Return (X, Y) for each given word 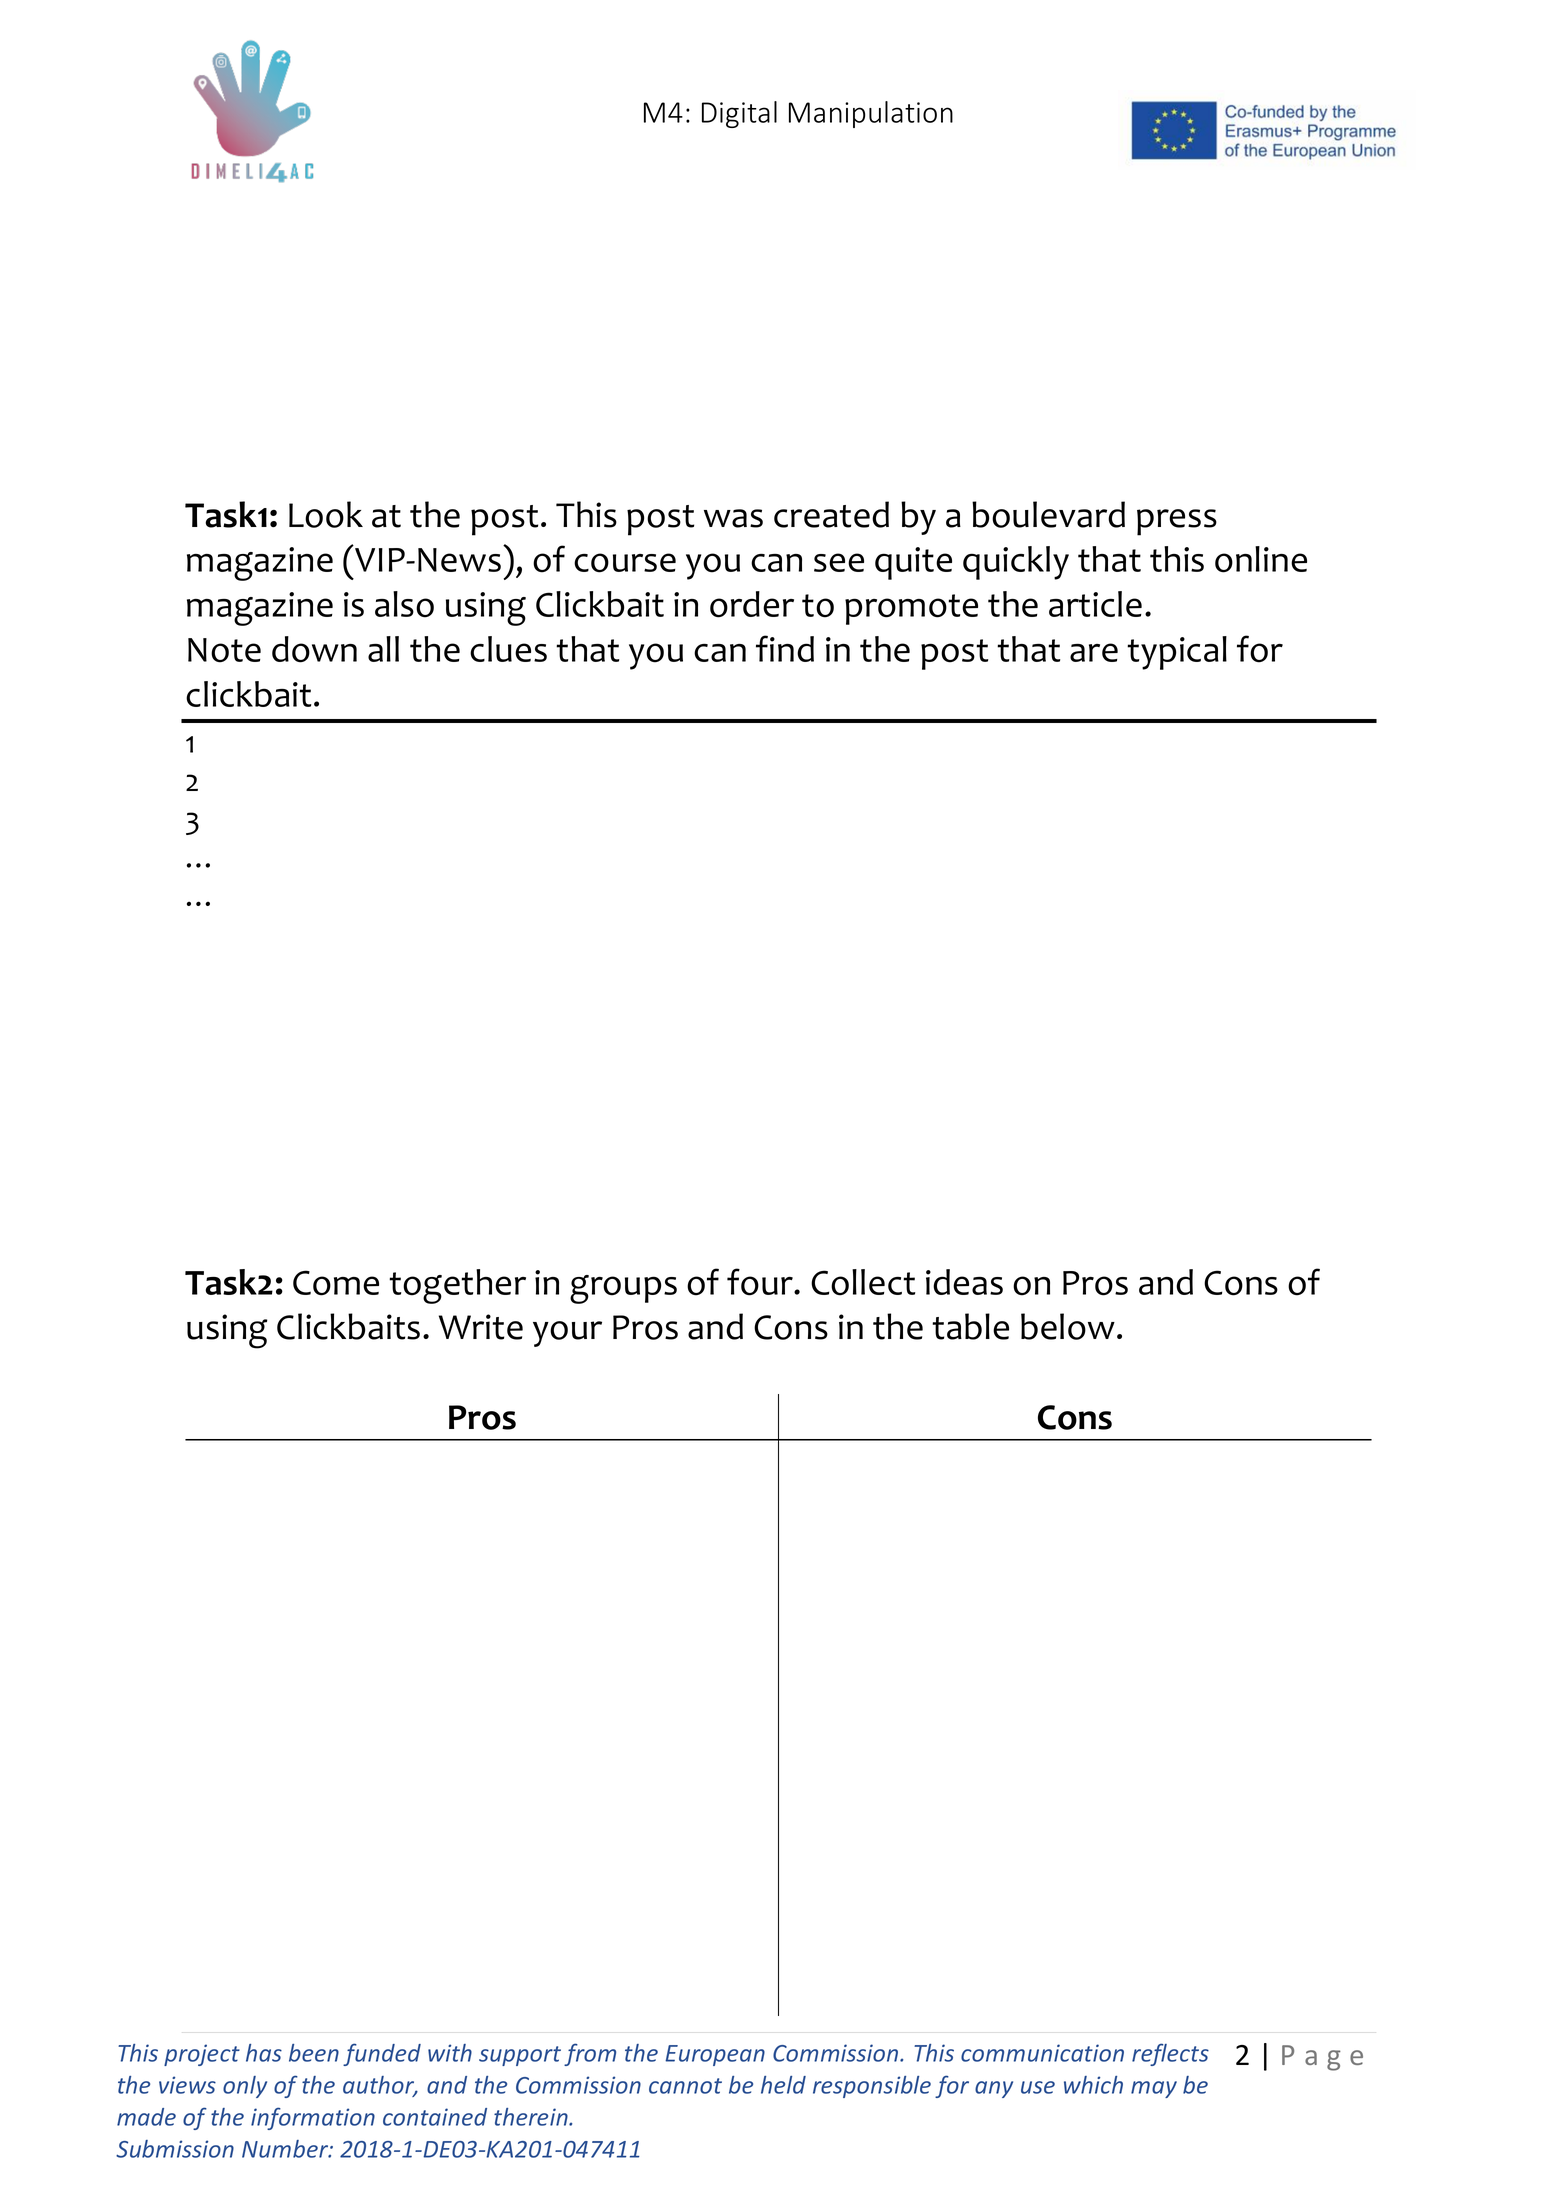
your (567, 1334)
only (245, 2087)
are (1094, 652)
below (1068, 1326)
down (314, 649)
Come (336, 1283)
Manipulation (871, 114)
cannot (685, 2086)
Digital (739, 114)
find (785, 648)
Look (326, 514)
